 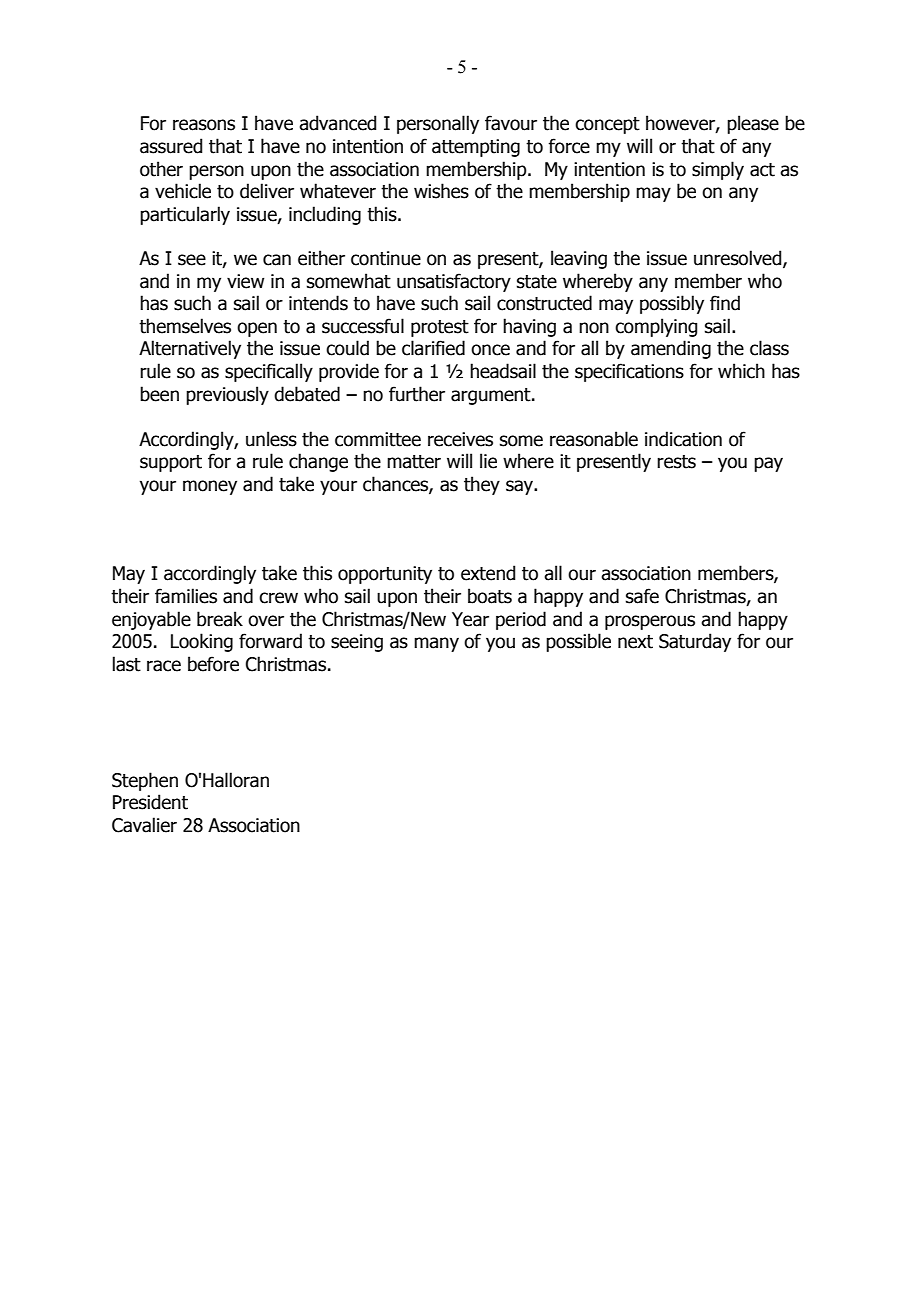 I want to click on extend, so click(x=488, y=573).
